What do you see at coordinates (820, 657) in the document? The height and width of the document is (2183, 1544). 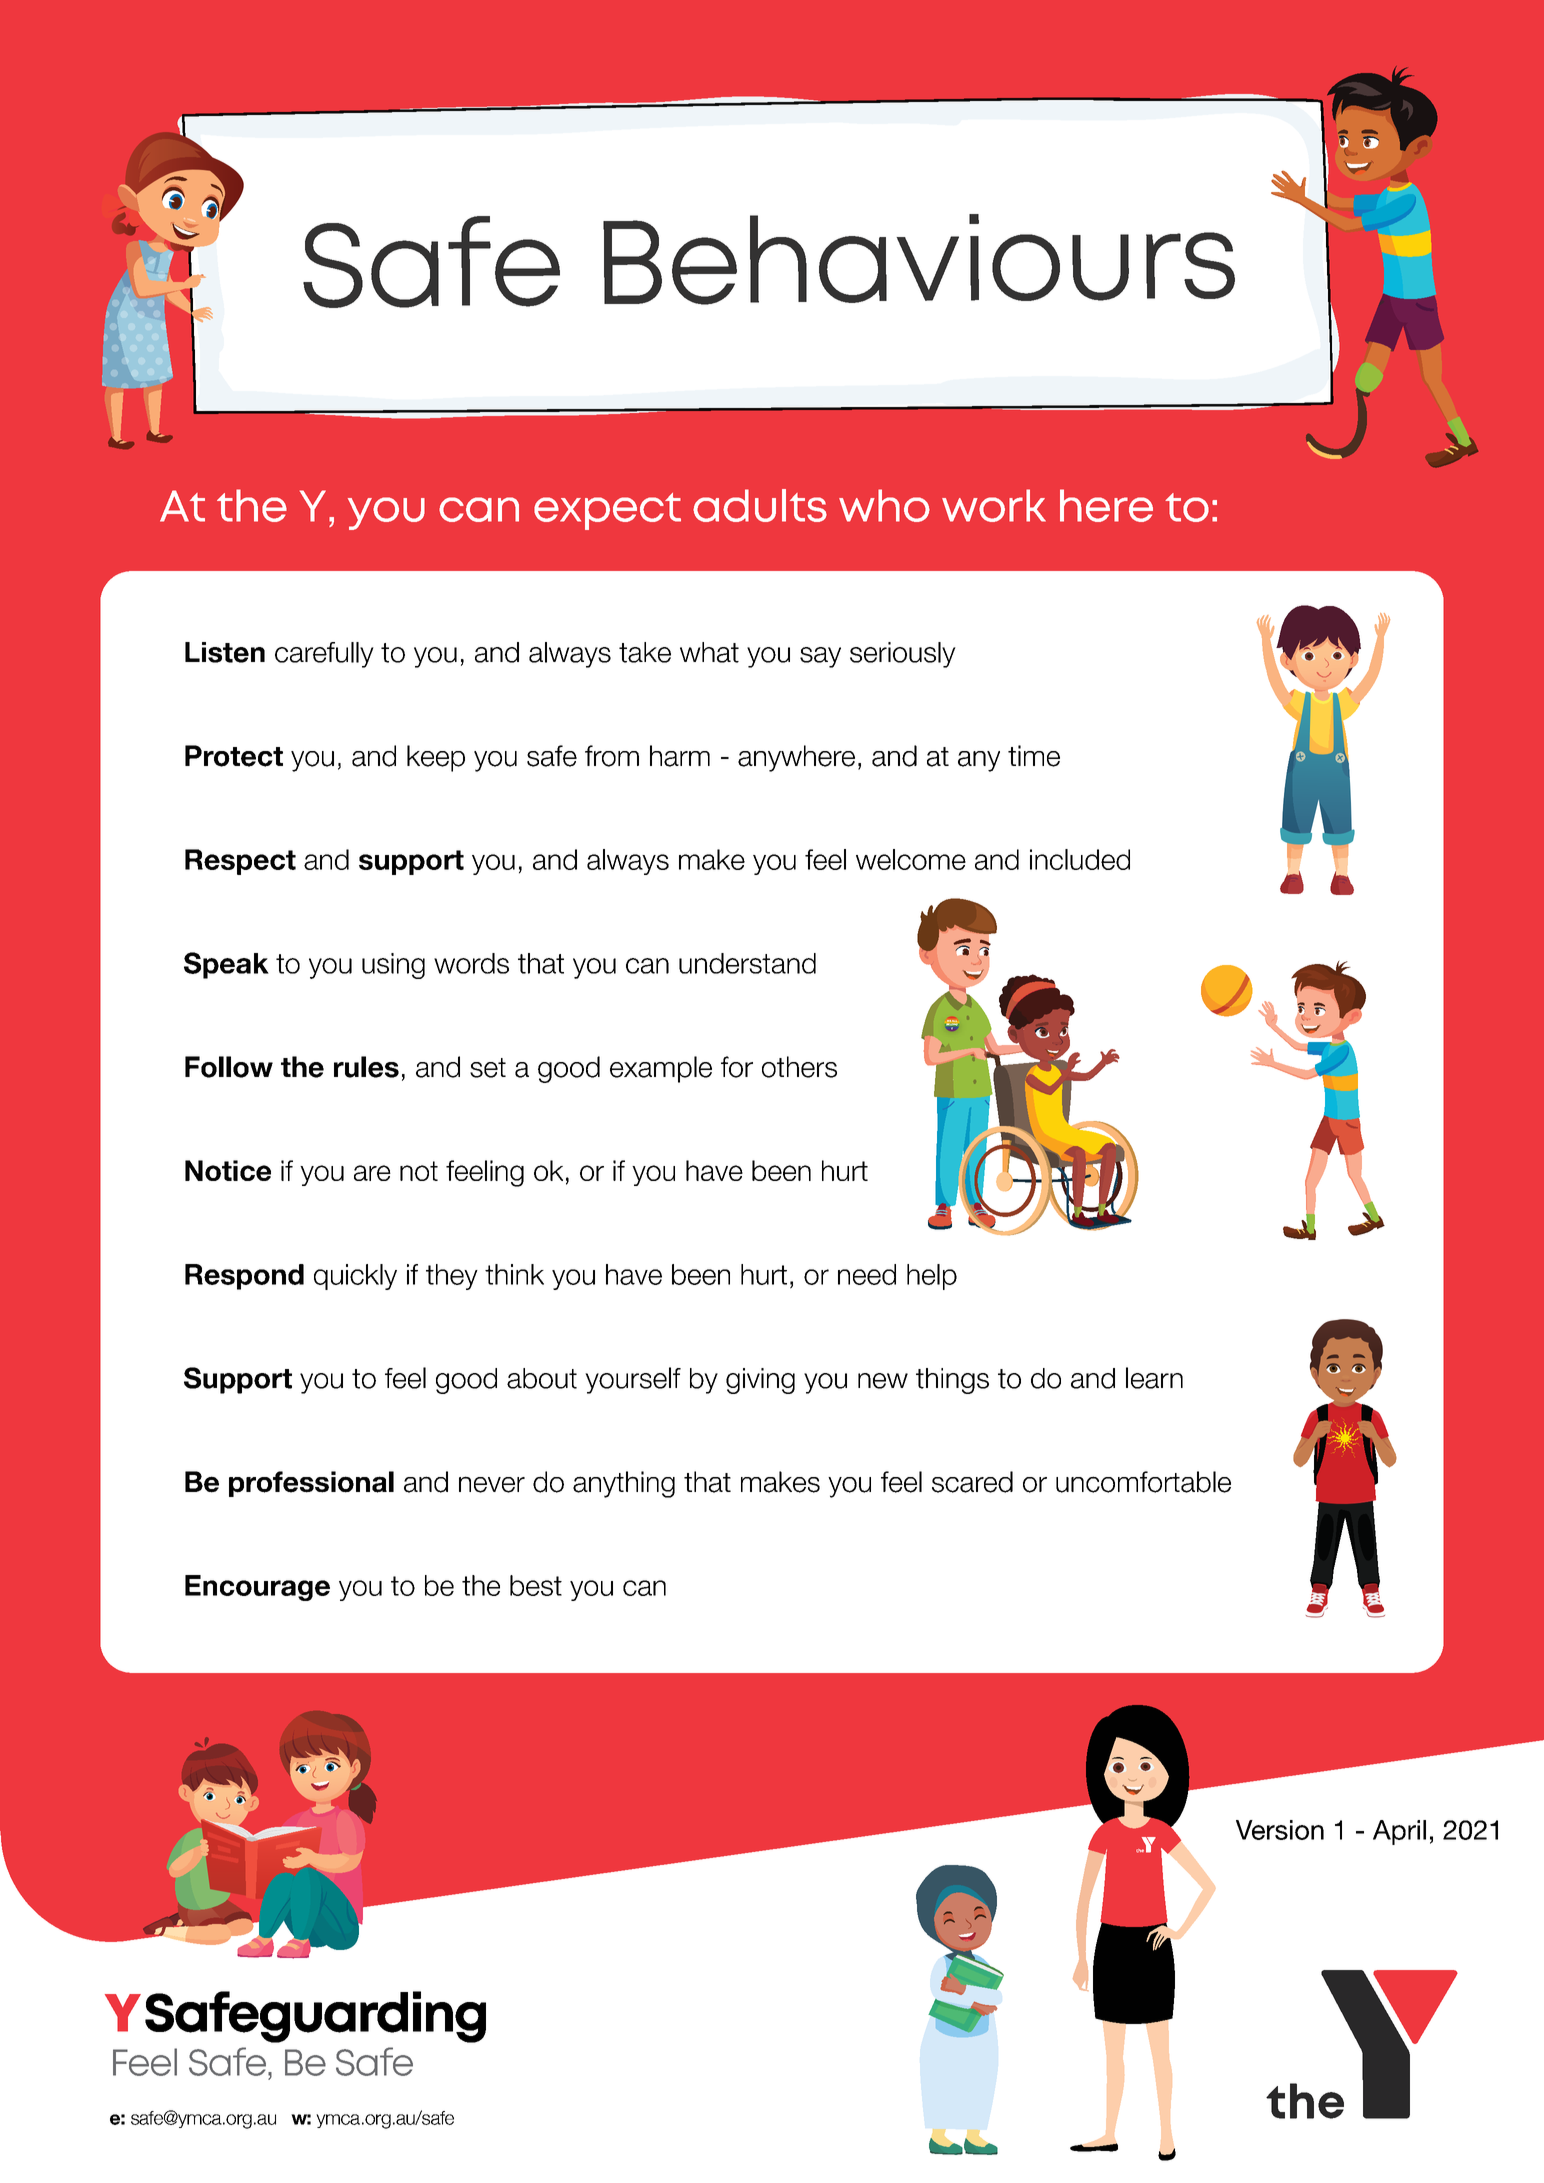 I see `say` at bounding box center [820, 657].
